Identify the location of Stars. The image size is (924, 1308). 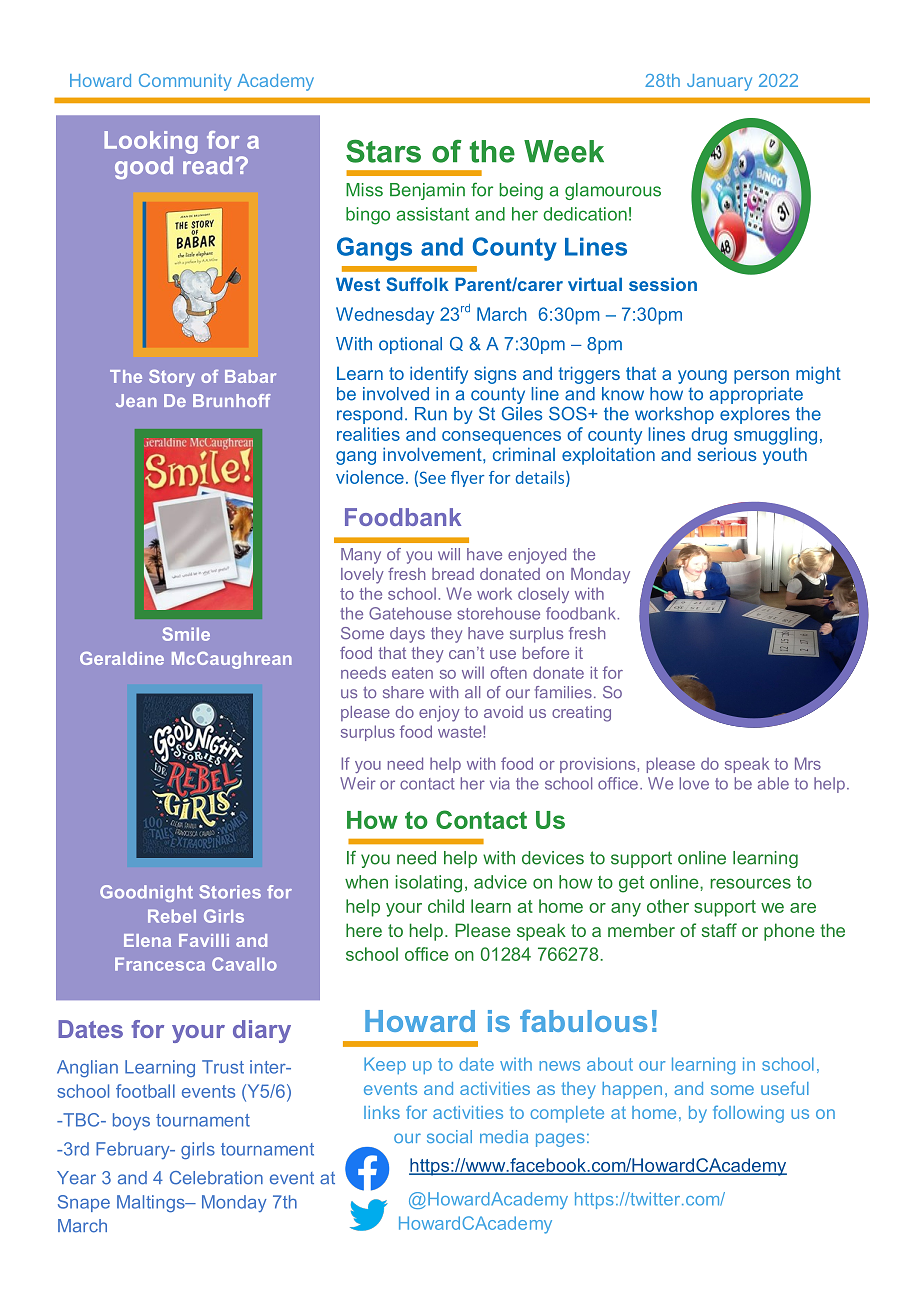
(383, 151).
